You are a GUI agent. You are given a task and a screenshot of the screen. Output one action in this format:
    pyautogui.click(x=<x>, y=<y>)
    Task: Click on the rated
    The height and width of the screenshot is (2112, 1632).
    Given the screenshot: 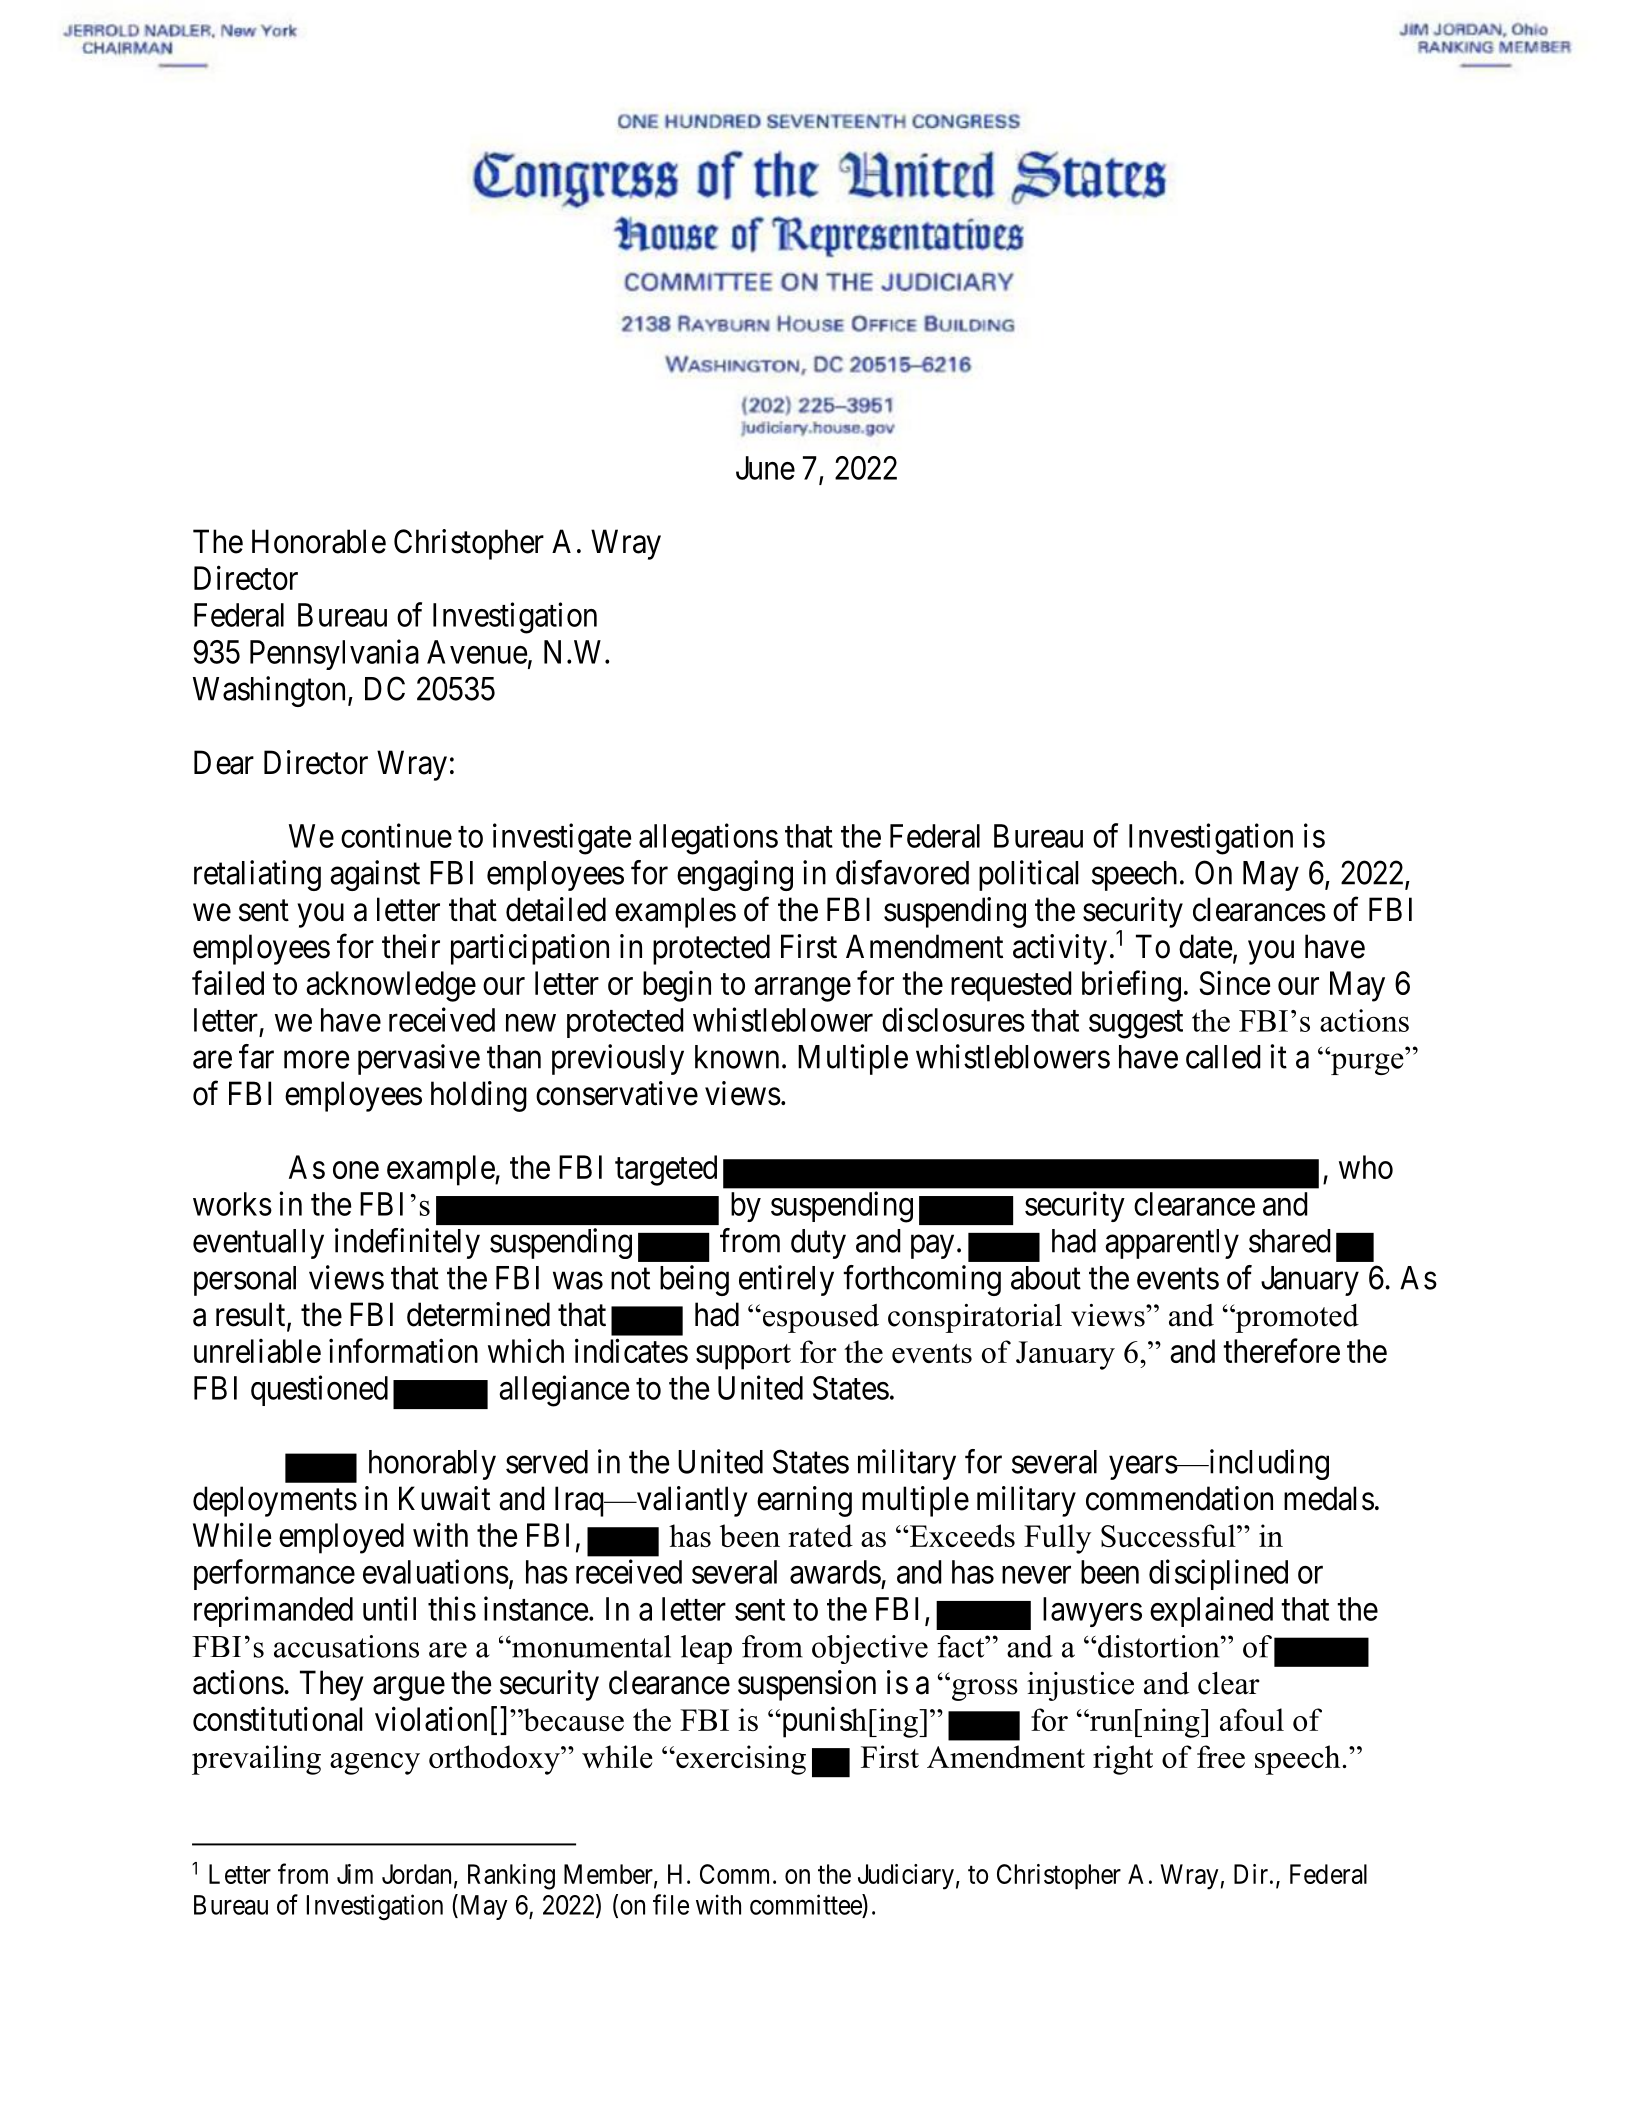 What is the action you would take?
    pyautogui.click(x=820, y=1535)
